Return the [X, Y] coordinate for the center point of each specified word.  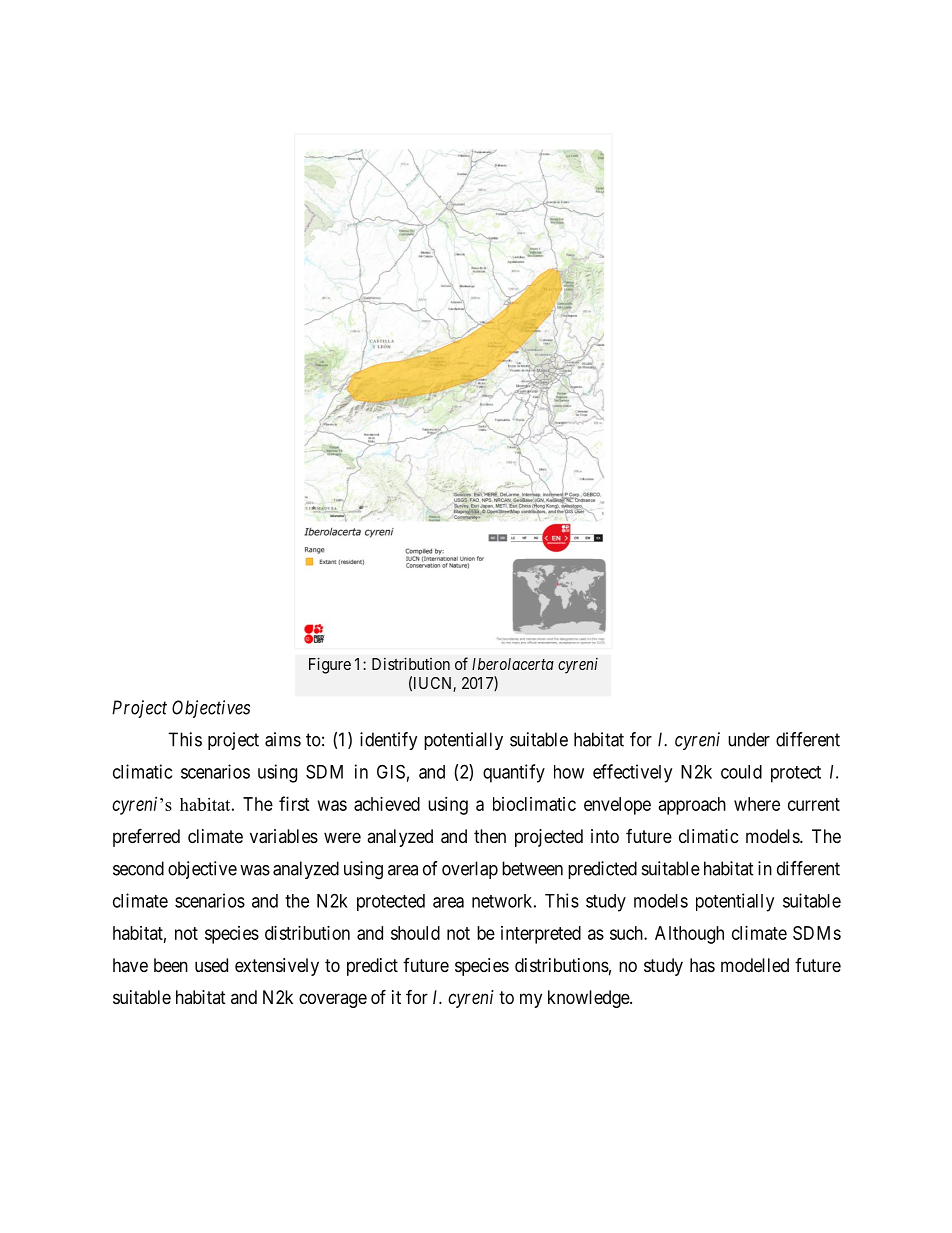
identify [389, 741]
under [749, 739]
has [702, 965]
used [211, 965]
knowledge [589, 999]
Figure [330, 665]
